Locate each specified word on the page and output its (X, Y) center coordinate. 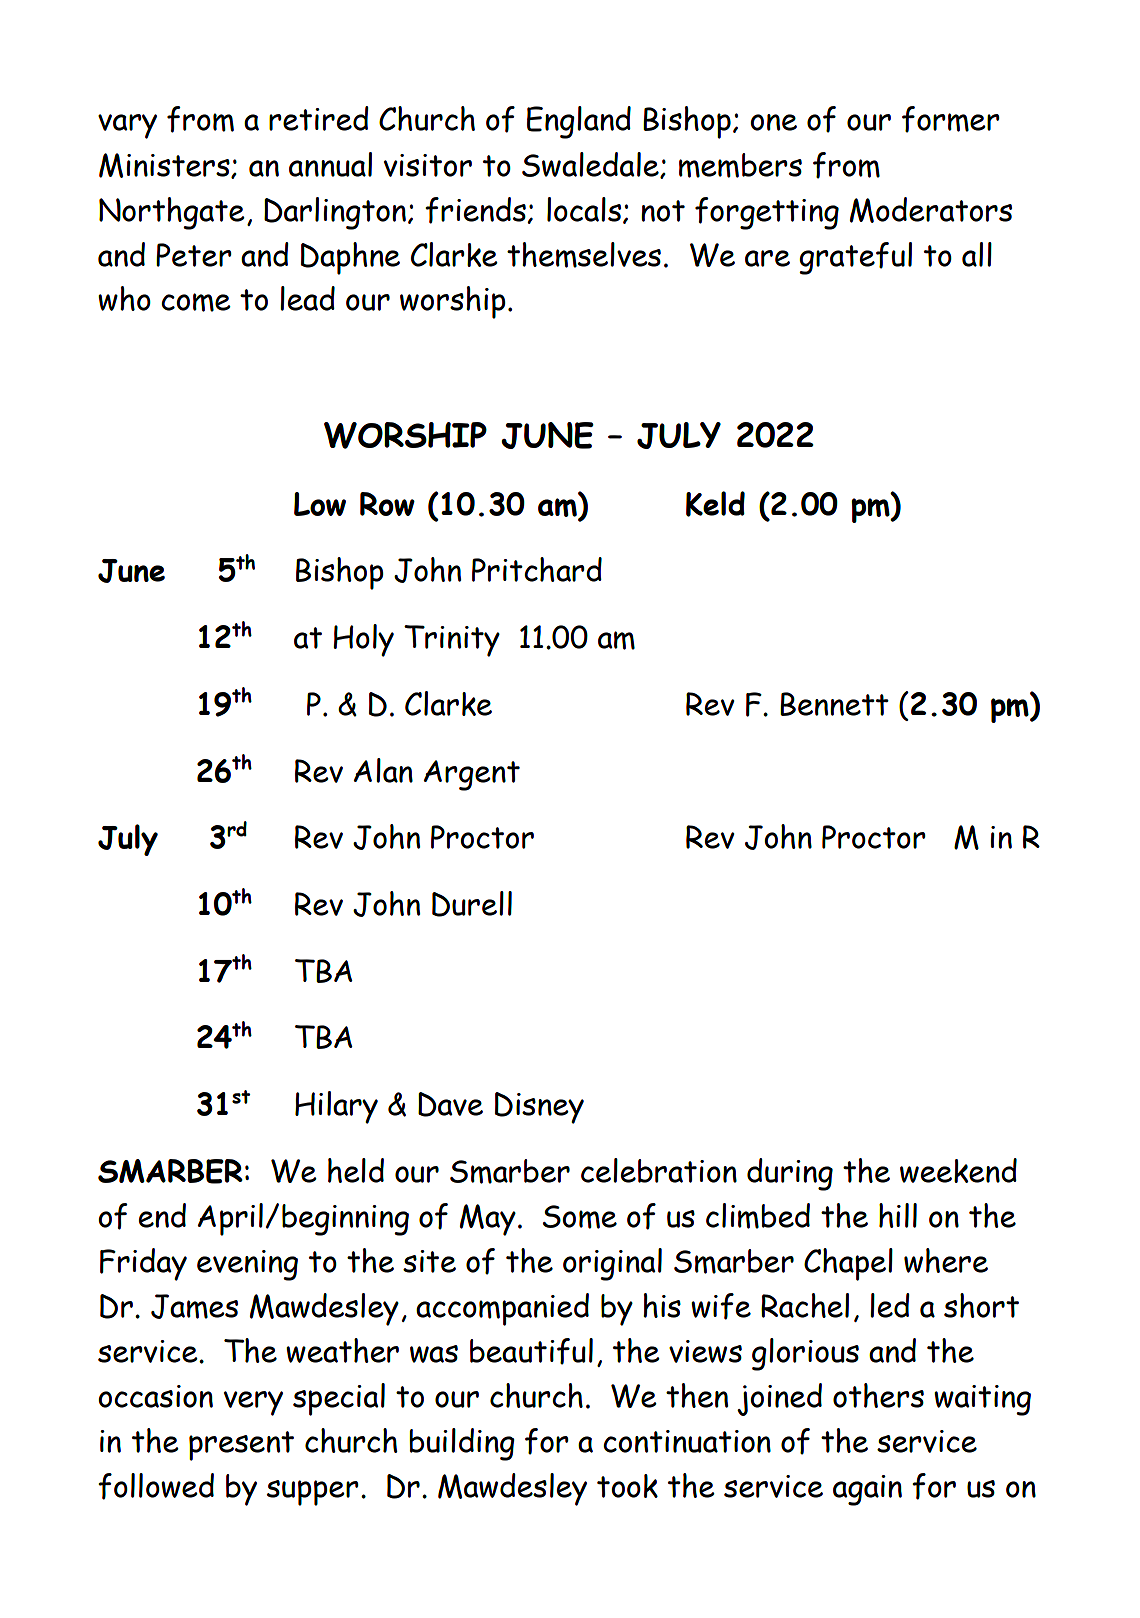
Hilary (336, 1107)
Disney (539, 1108)
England (579, 122)
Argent (472, 775)
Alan (383, 770)
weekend (958, 1170)
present (241, 1446)
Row (387, 504)
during (790, 1174)
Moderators (931, 210)
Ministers (165, 166)
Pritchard (537, 569)
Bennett (834, 704)
